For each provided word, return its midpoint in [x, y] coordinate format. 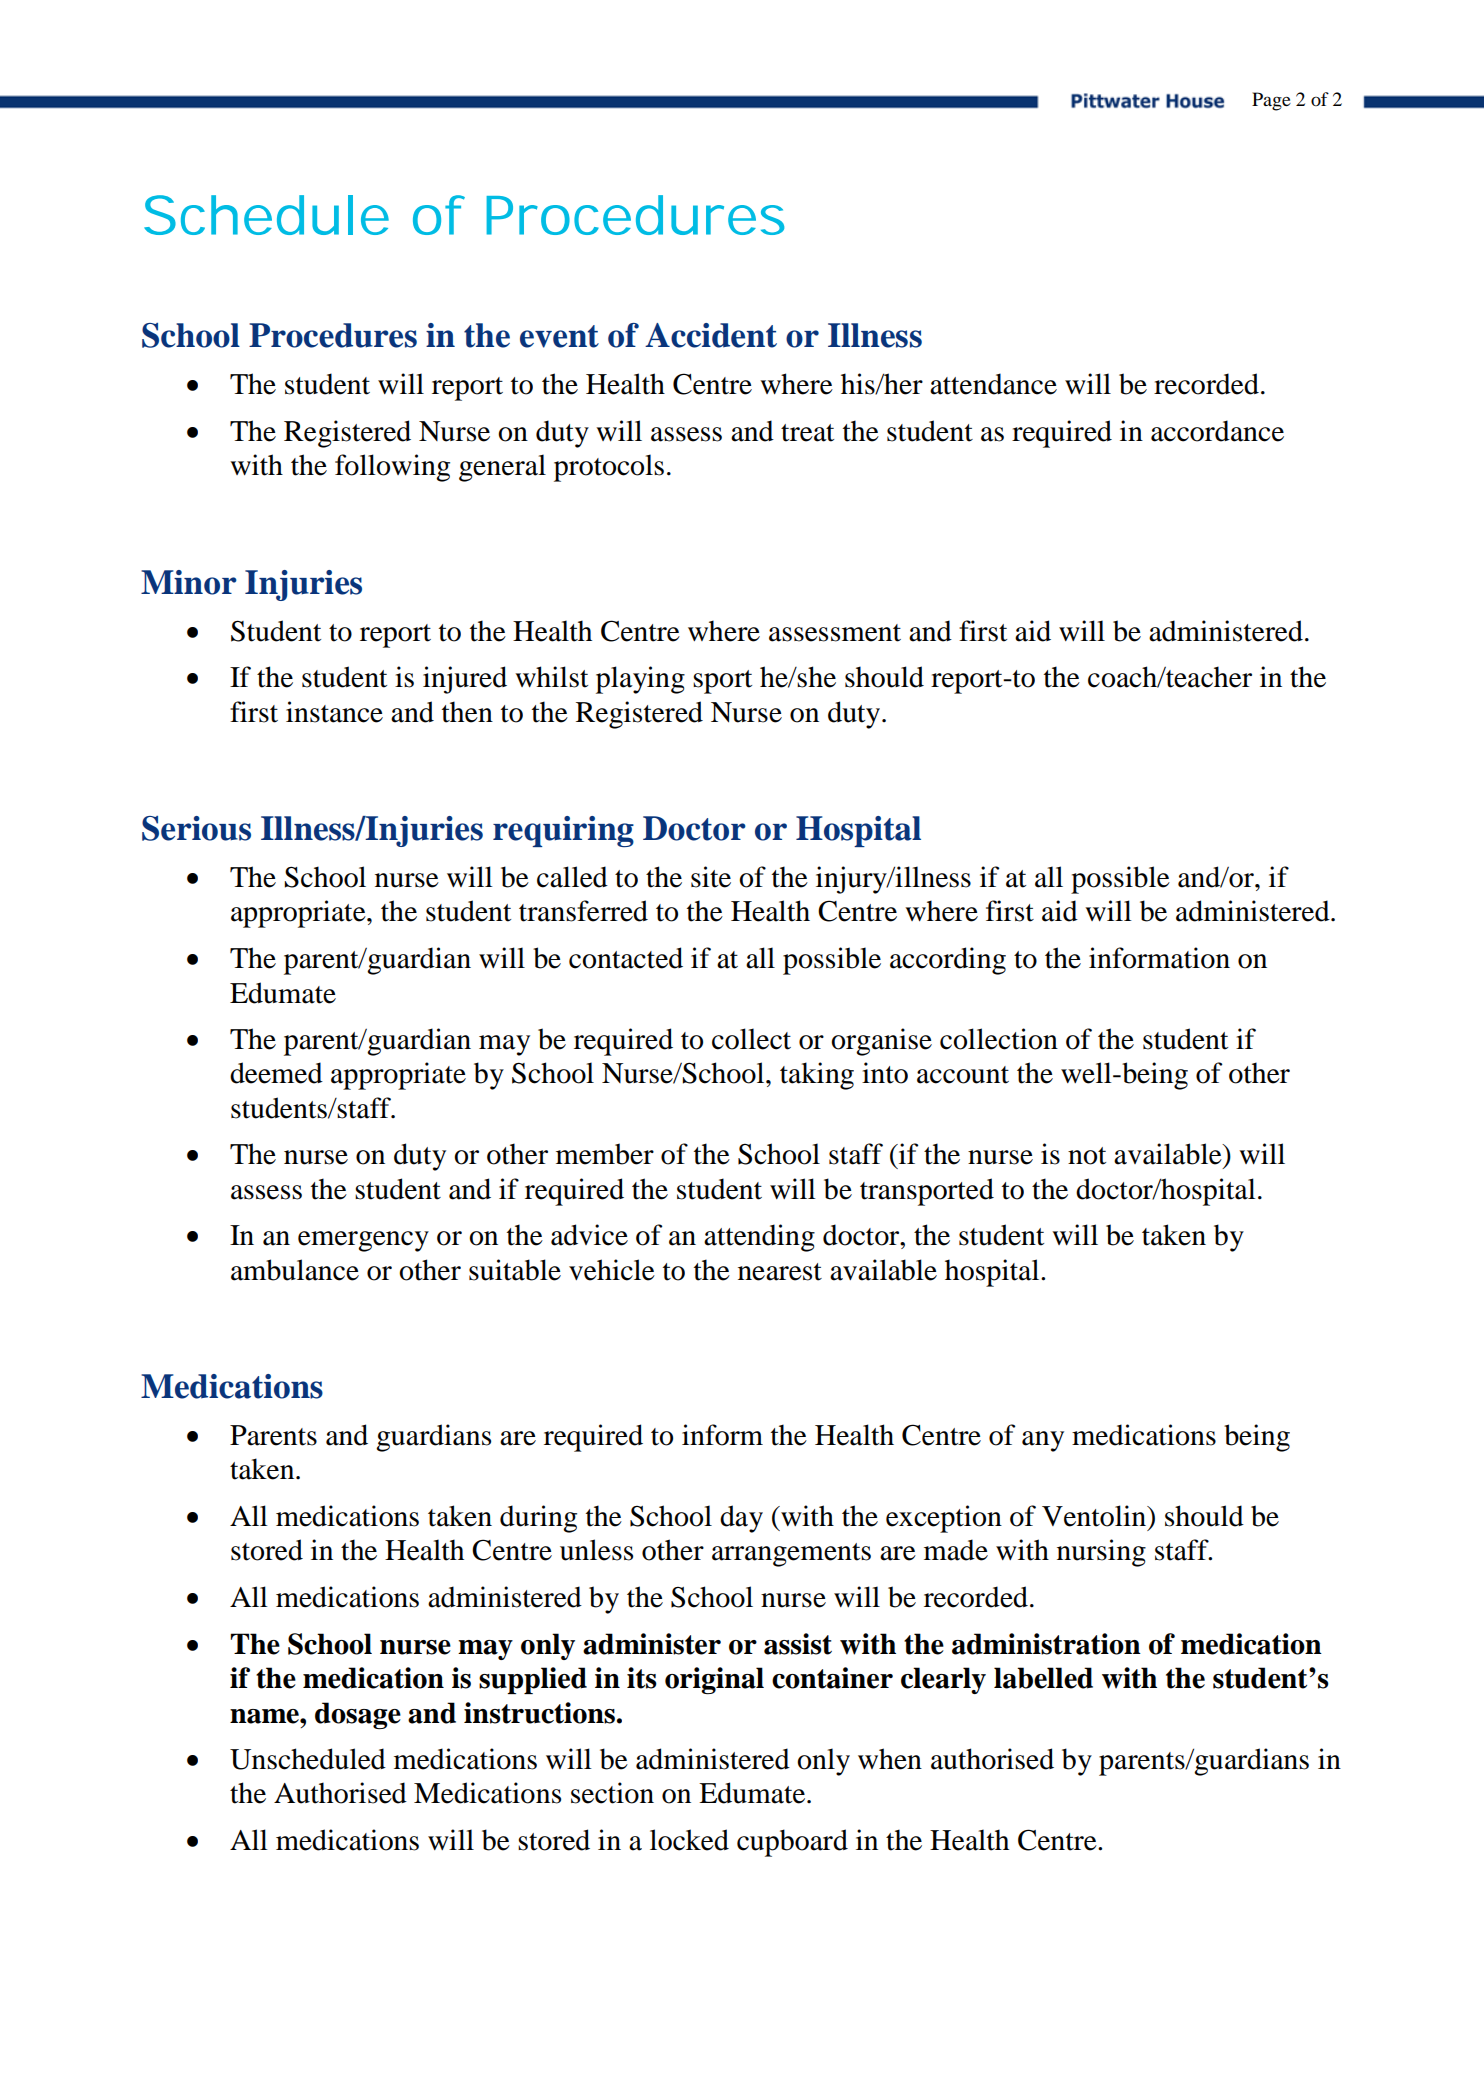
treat [807, 433]
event [559, 336]
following [392, 468]
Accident [711, 335]
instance [334, 712]
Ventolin [1095, 1516]
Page [1271, 101]
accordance [1217, 431]
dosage [358, 1715]
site [711, 877]
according [948, 961]
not [1087, 1156]
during [538, 1519]
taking [817, 1076]
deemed [276, 1073]
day [741, 1519]
